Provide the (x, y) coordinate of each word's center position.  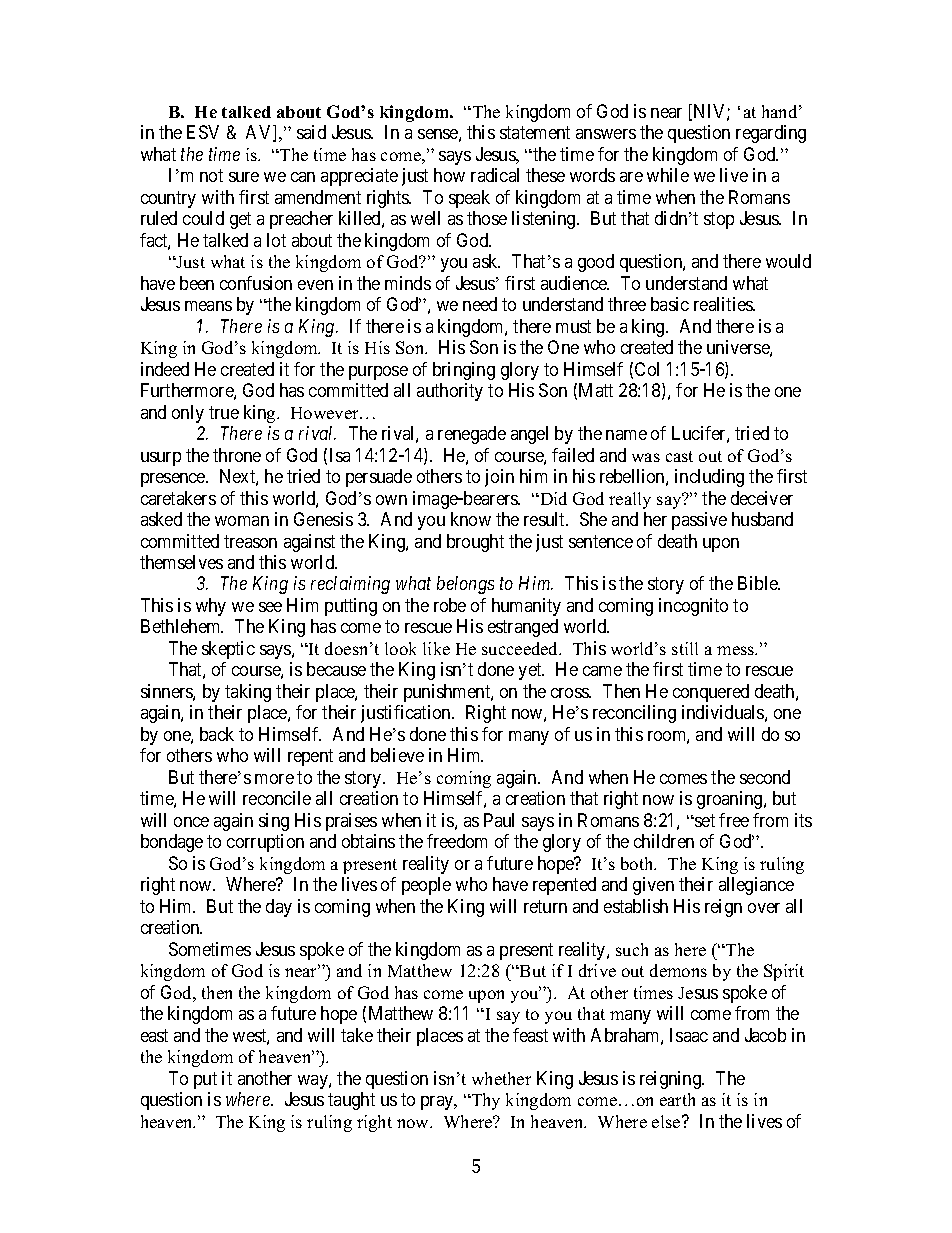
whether (501, 1078)
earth (677, 1099)
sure (244, 177)
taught (351, 1101)
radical (495, 175)
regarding (771, 134)
